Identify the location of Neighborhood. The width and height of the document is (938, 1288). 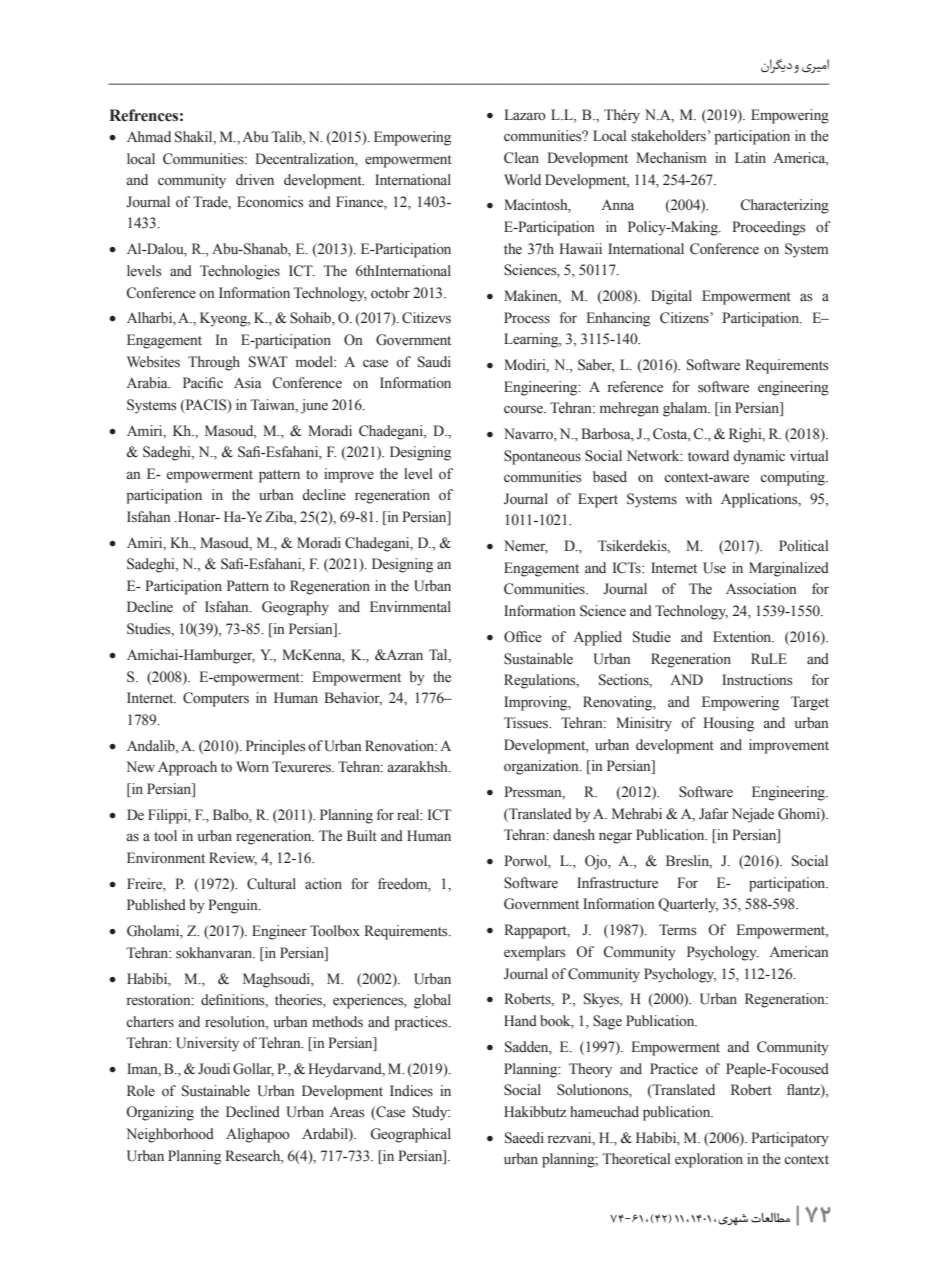
(170, 1135).
